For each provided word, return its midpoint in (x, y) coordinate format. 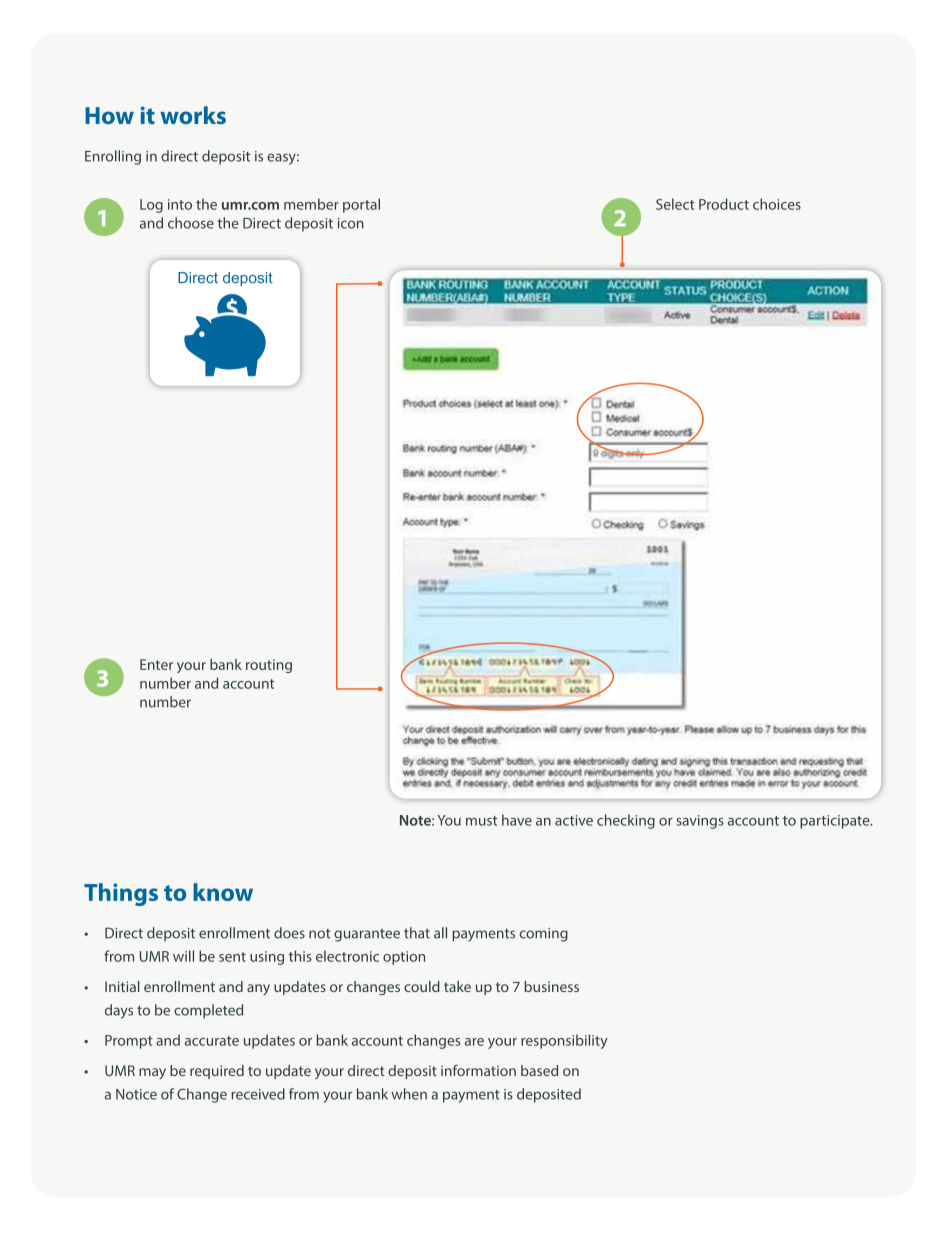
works (193, 115)
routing (269, 666)
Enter (156, 664)
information (478, 1070)
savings (700, 822)
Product (724, 204)
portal (361, 205)
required (217, 1072)
